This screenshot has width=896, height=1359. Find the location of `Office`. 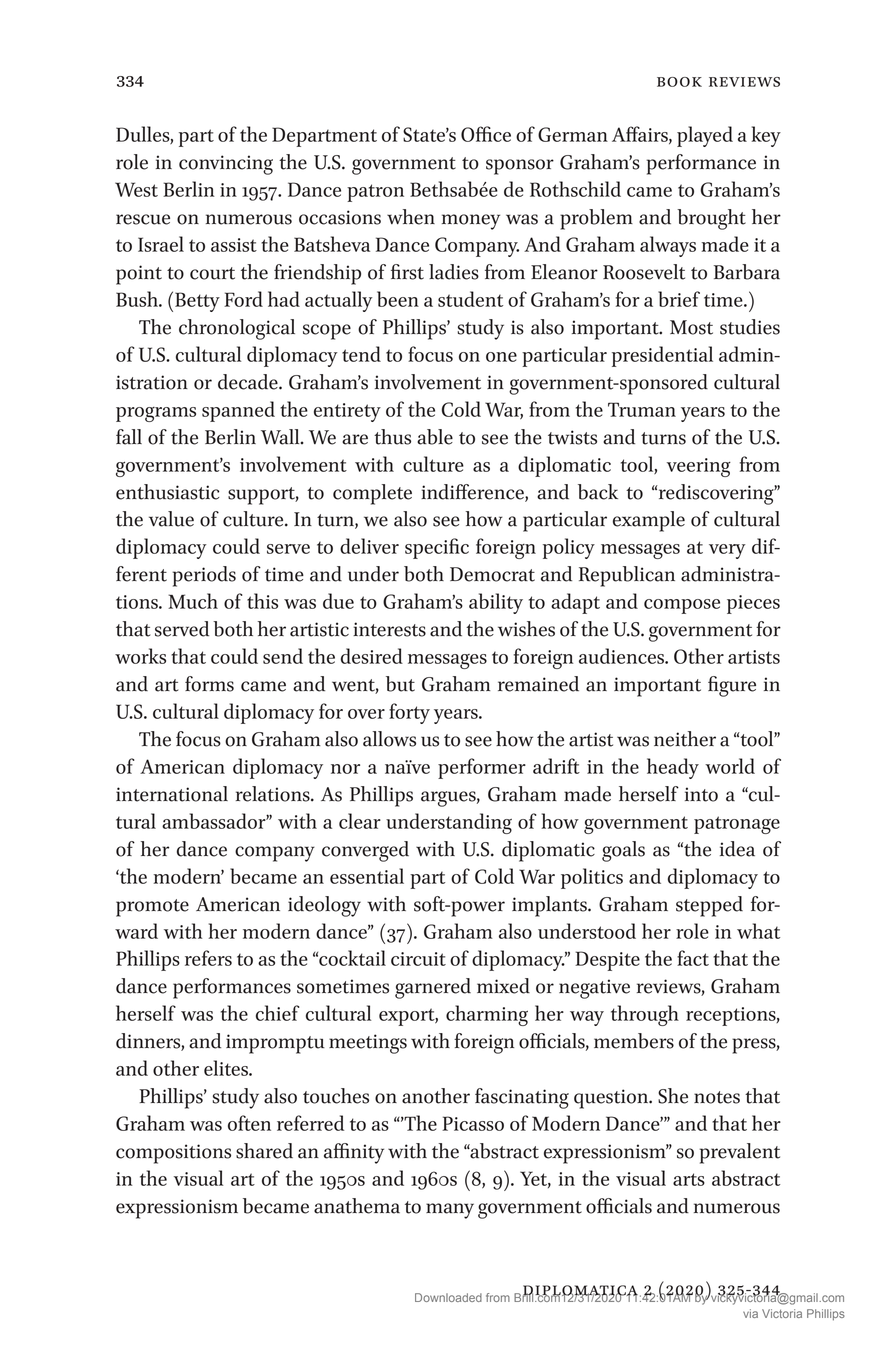

Office is located at coordinates (486, 134).
